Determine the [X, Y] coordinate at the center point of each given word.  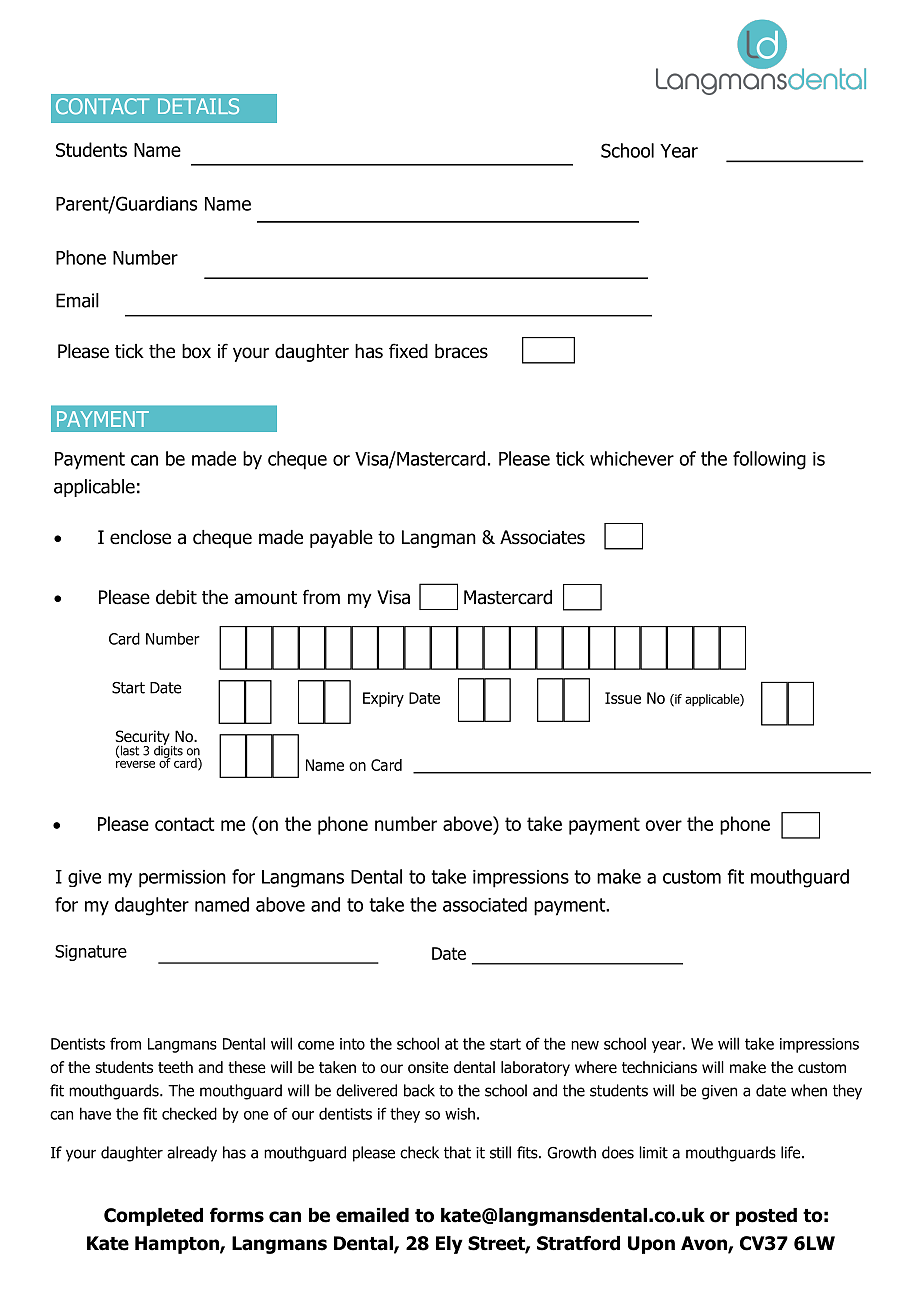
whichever [632, 458]
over [663, 825]
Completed [153, 1217]
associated [485, 904]
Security [144, 738]
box [196, 351]
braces [461, 351]
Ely [449, 1245]
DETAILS [198, 106]
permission [182, 879]
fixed [408, 351]
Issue [623, 698]
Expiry [383, 699]
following [769, 460]
